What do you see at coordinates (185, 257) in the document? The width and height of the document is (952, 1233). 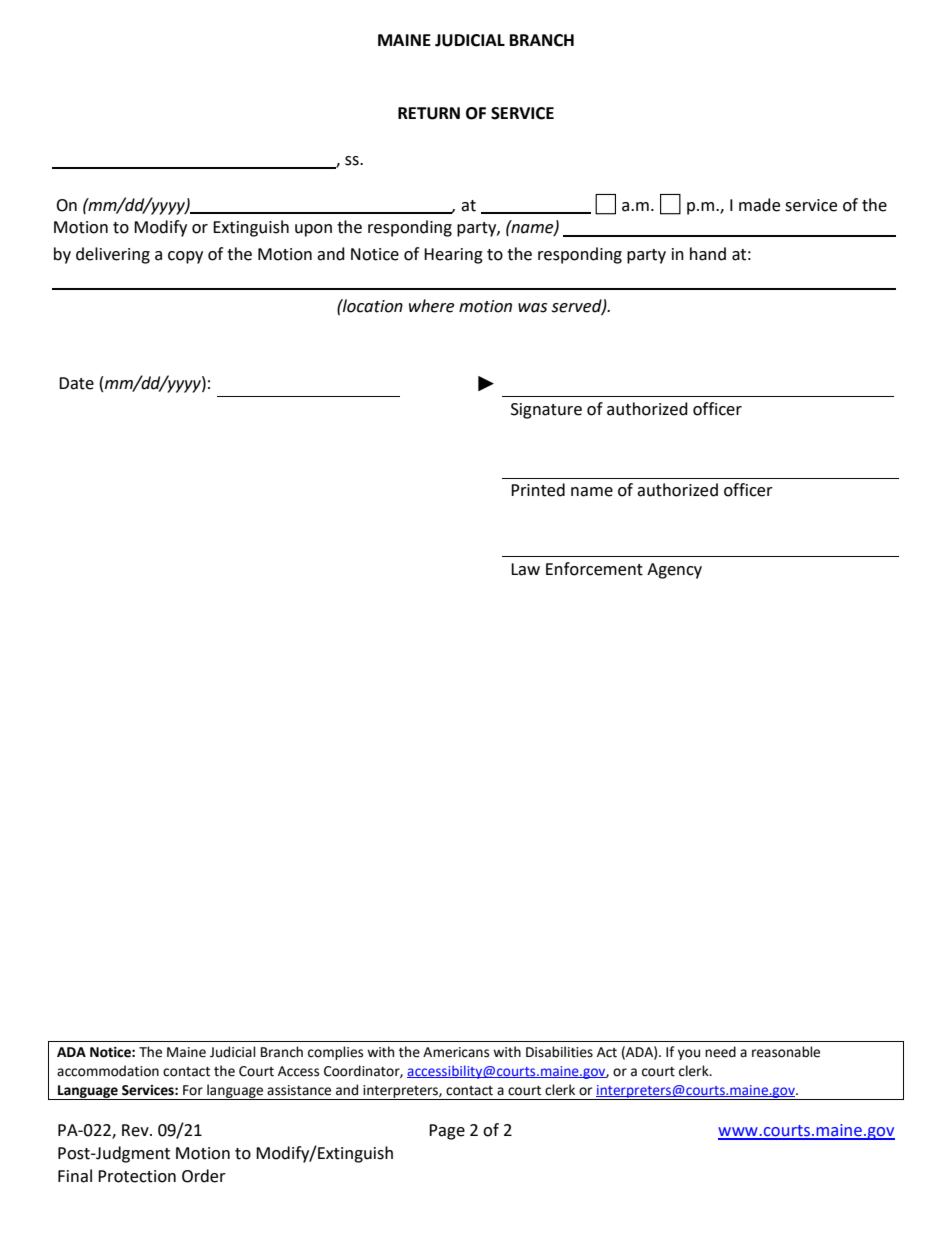 I see `copy` at bounding box center [185, 257].
